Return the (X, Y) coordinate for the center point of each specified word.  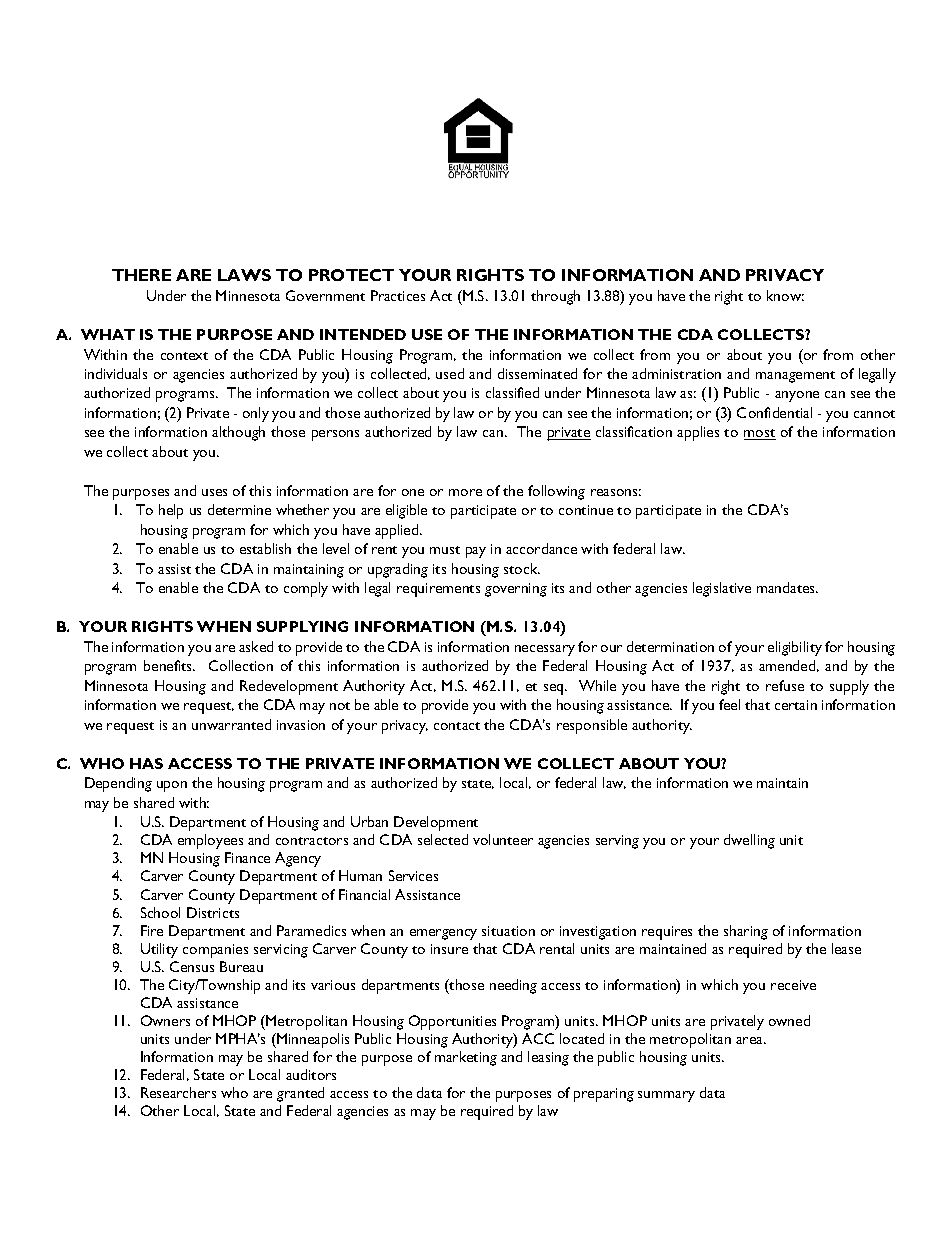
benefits (169, 665)
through (555, 297)
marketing (466, 1058)
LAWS (244, 275)
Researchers (178, 1092)
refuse (785, 685)
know (785, 295)
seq (555, 689)
